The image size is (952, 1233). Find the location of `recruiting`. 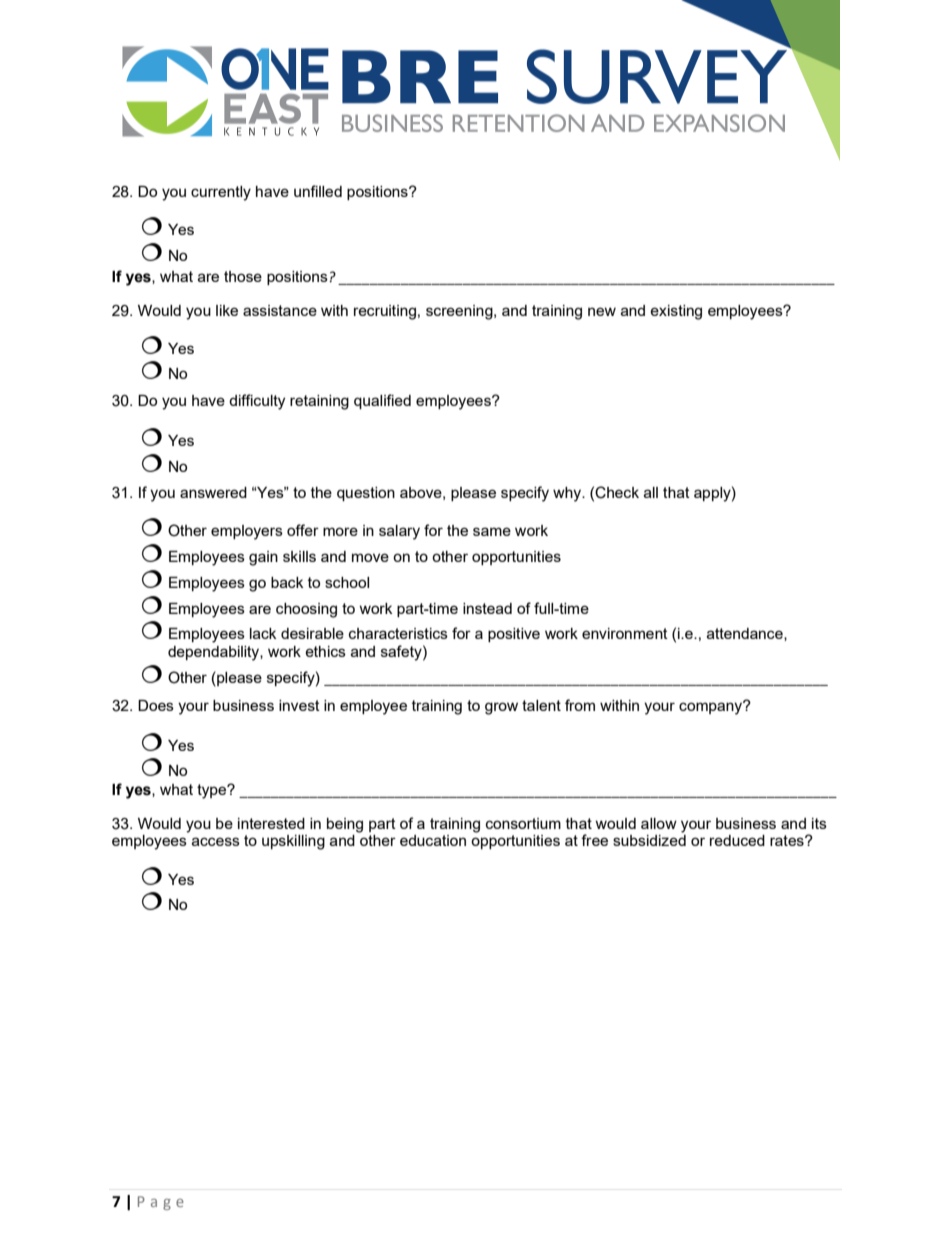

recruiting is located at coordinates (385, 312).
